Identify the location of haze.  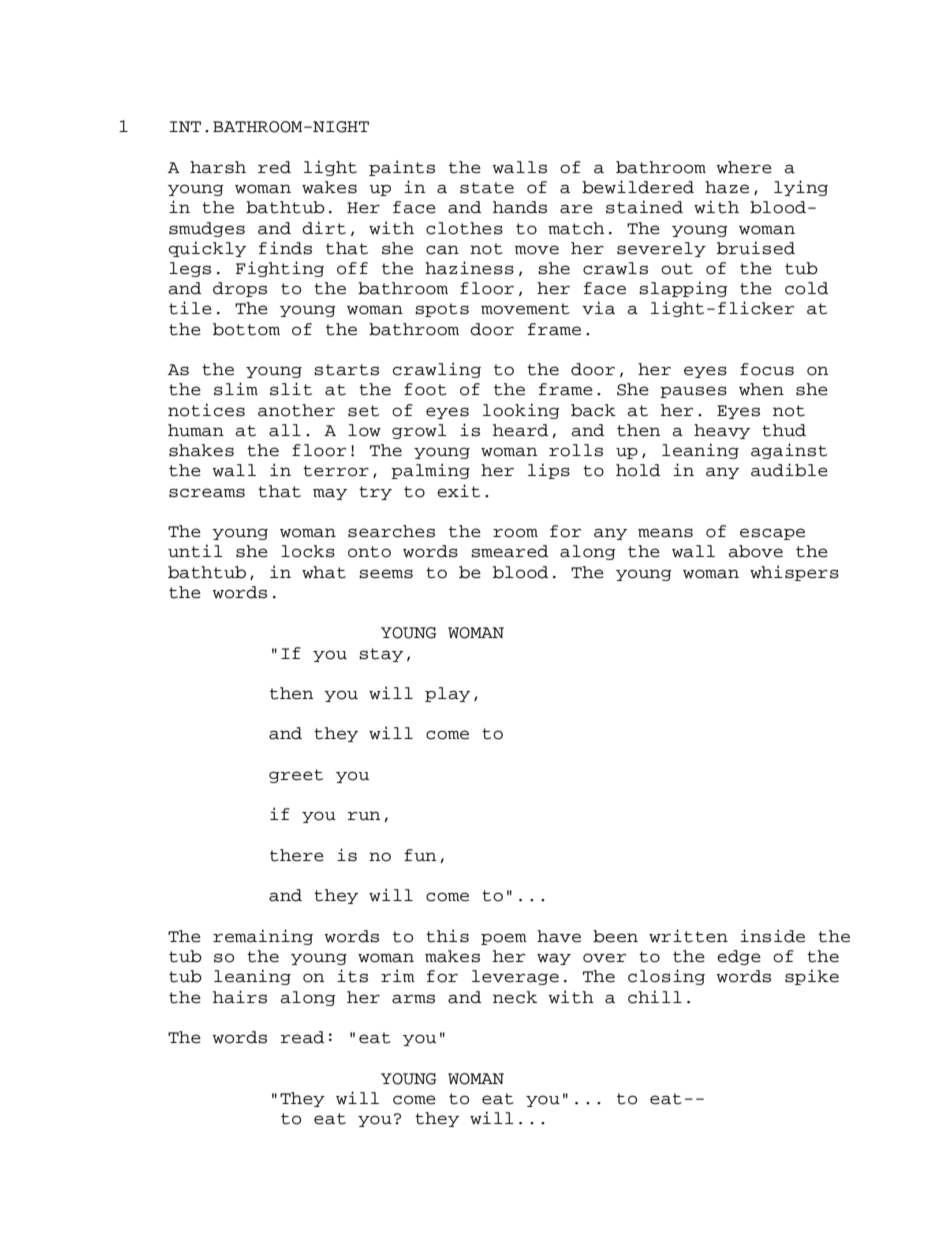
(727, 187).
